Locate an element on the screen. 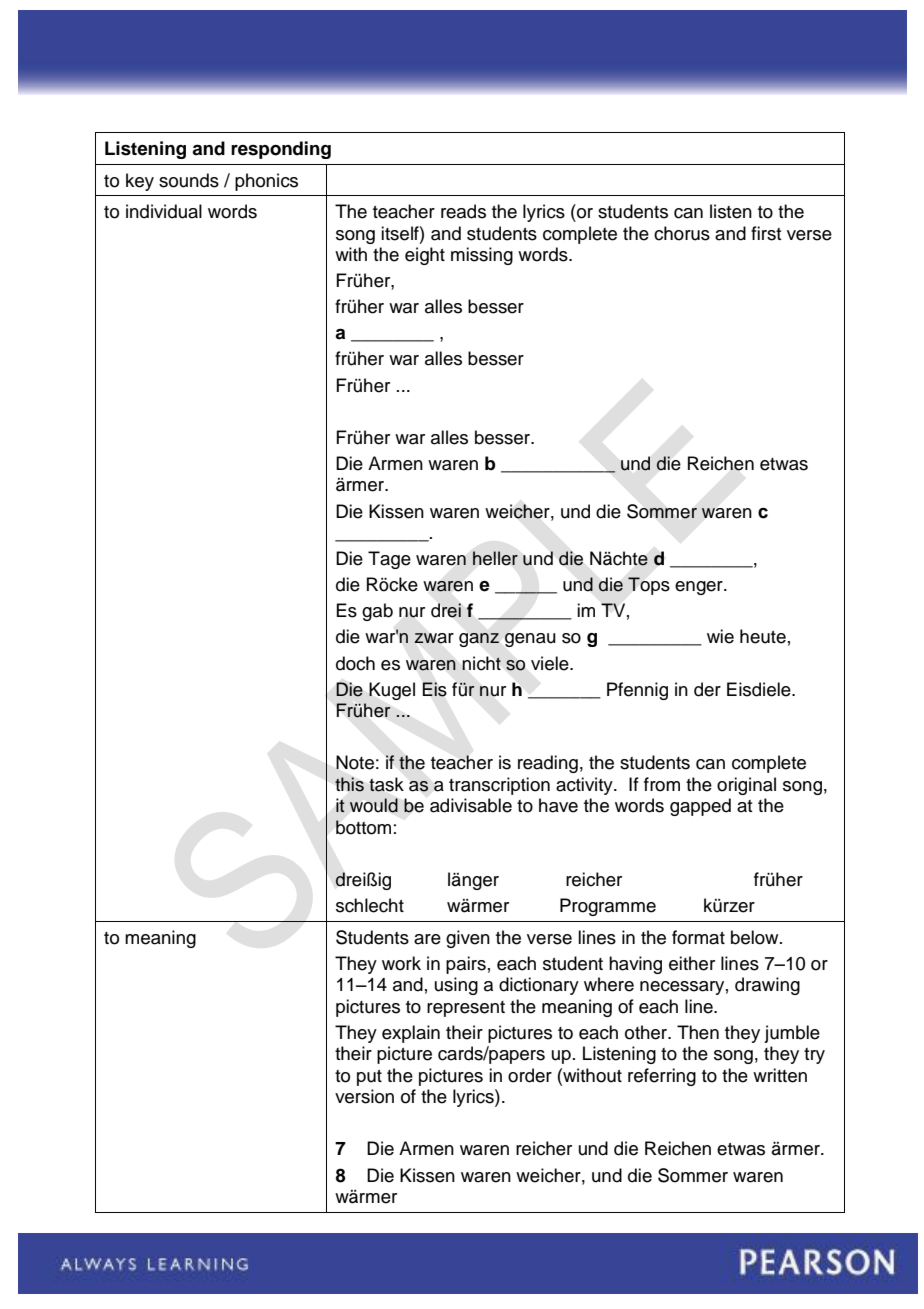  bottom is located at coordinates (363, 827).
